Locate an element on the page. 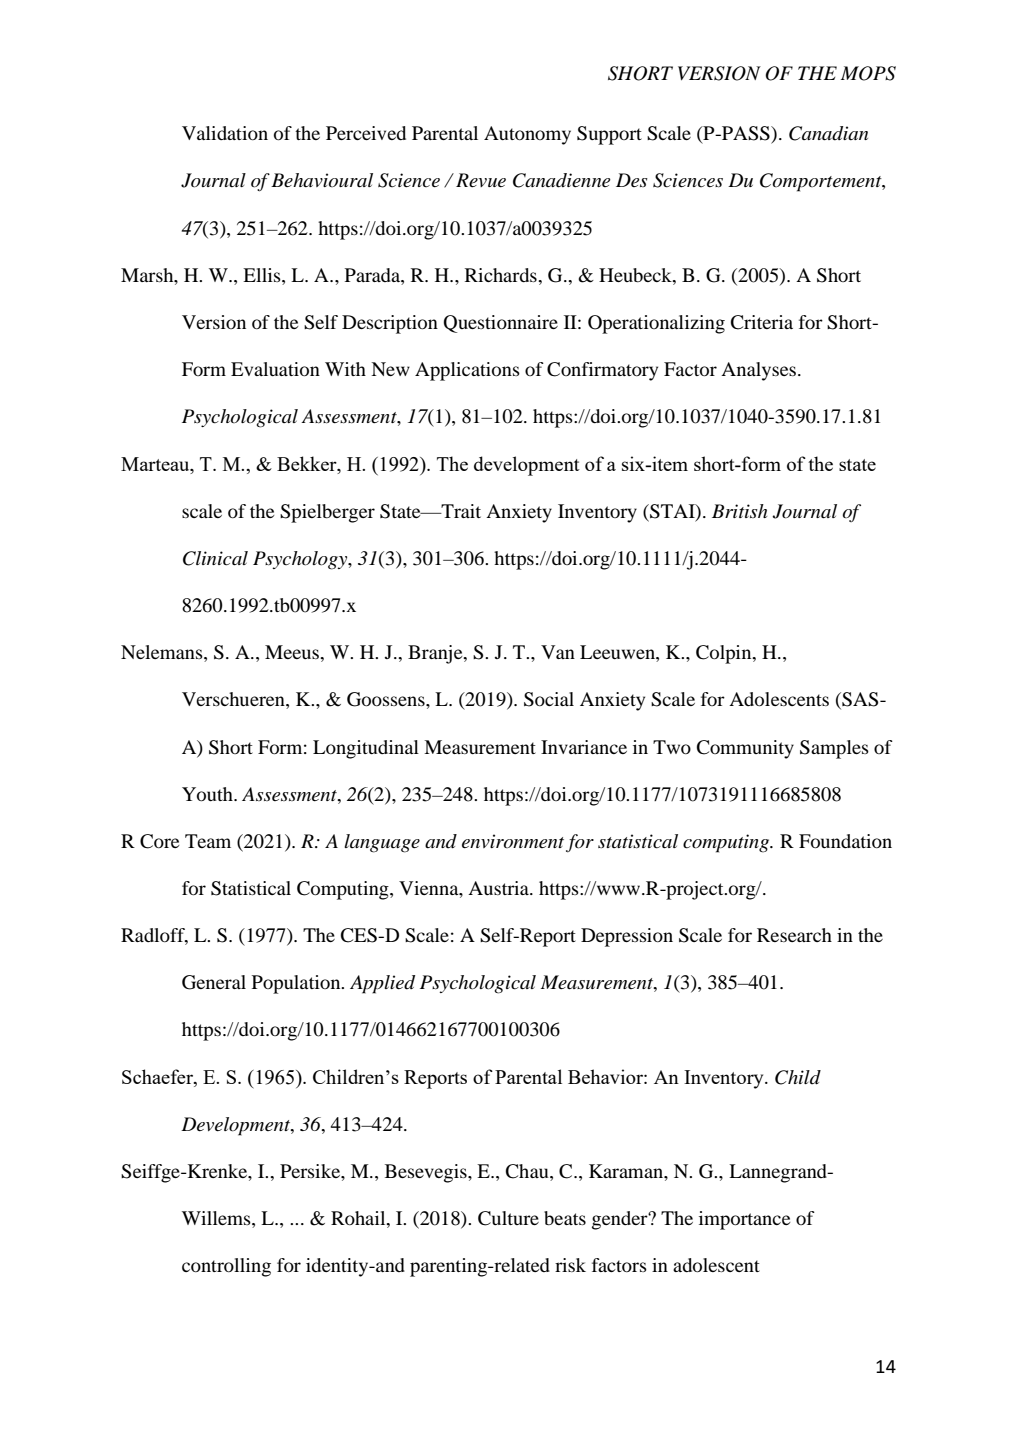  Canadian is located at coordinates (828, 133).
